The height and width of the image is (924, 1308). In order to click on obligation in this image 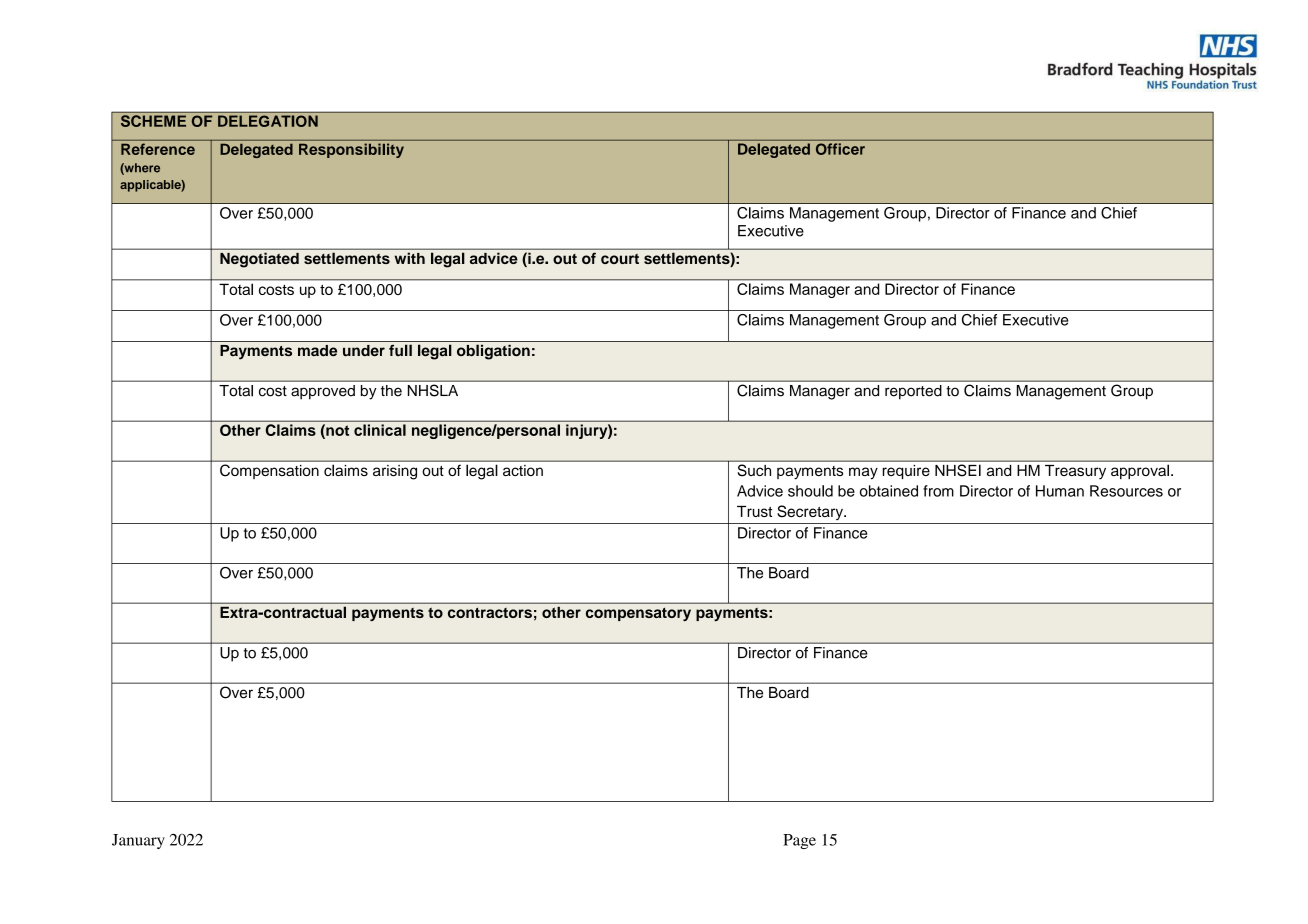, I will do `click(493, 352)`.
